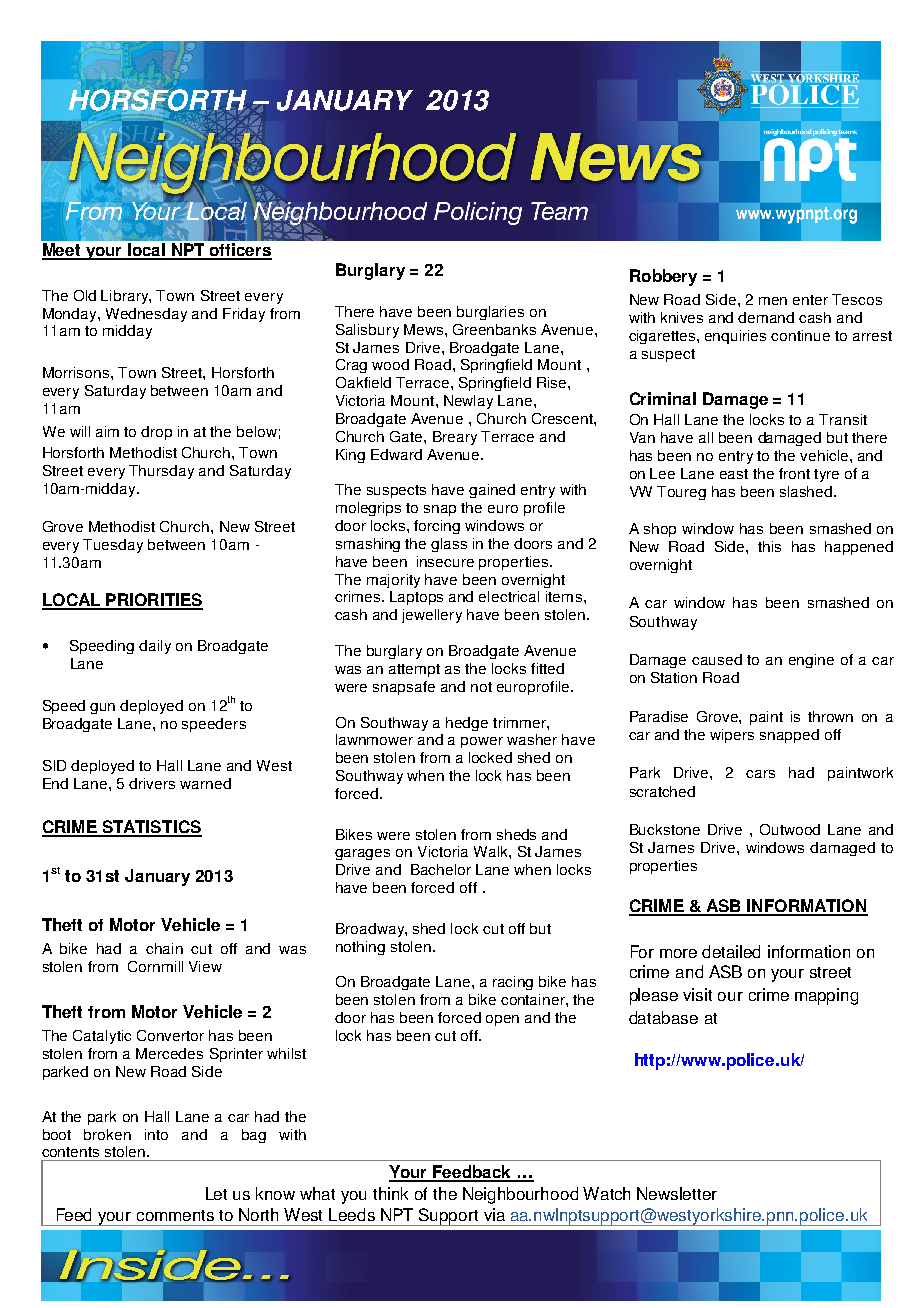  Describe the element at coordinates (677, 1193) in the screenshot. I see `Newsletter` at that location.
